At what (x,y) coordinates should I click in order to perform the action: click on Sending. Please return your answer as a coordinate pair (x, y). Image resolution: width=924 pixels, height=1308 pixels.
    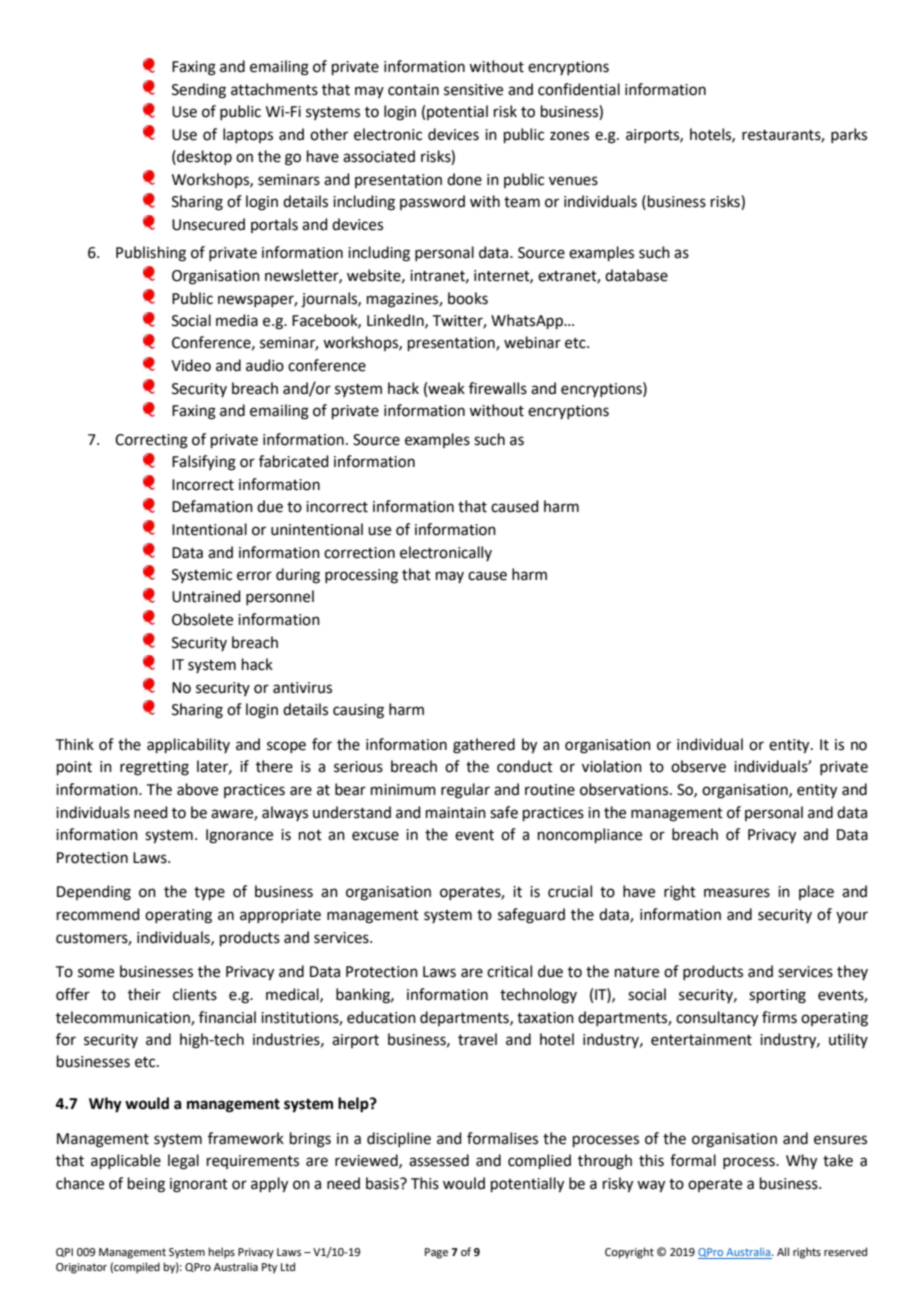
    Looking at the image, I should click on (199, 91).
